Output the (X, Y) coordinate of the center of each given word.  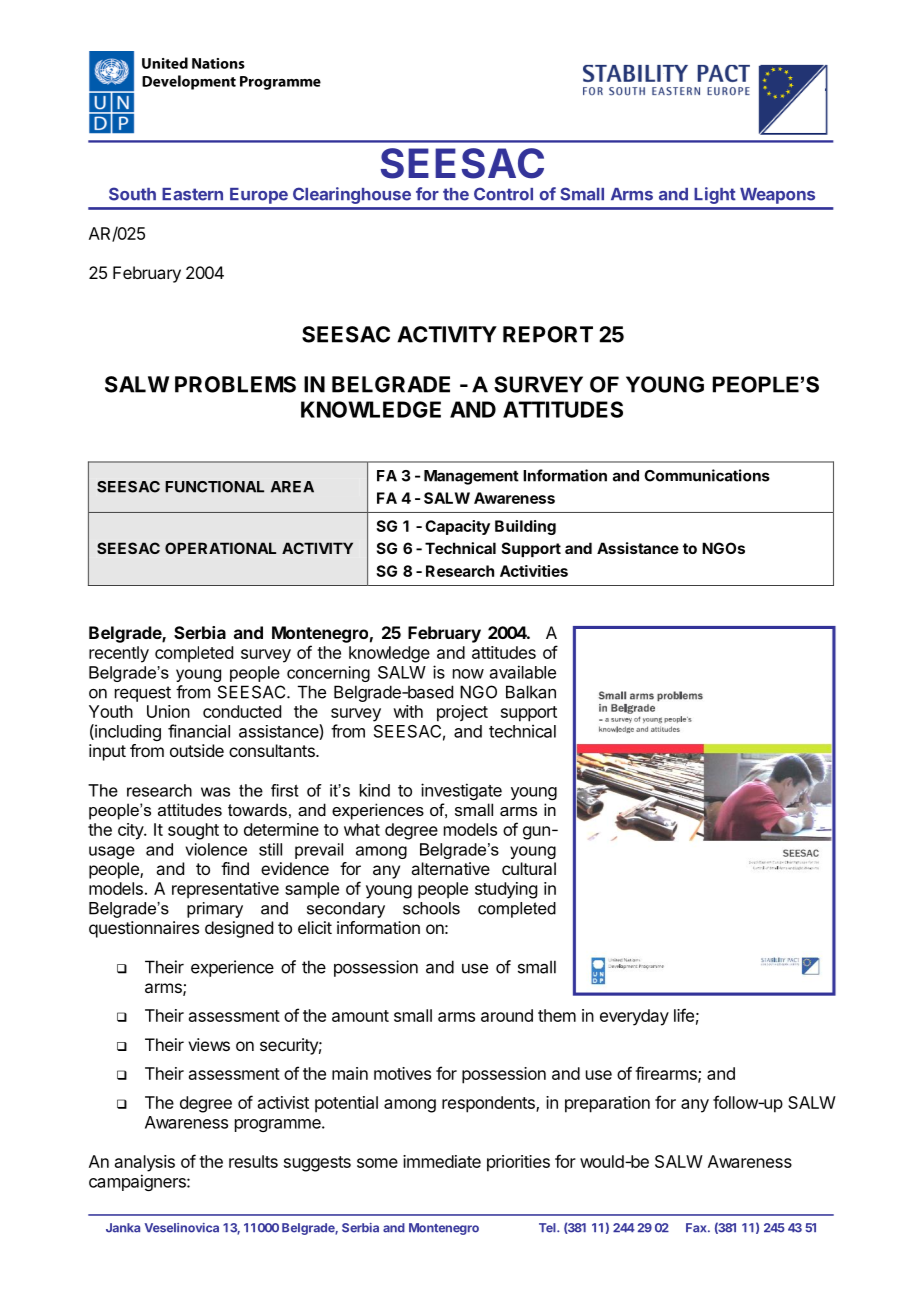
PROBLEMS (235, 384)
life (684, 1015)
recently (119, 654)
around (507, 1015)
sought (193, 831)
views (209, 1044)
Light (715, 195)
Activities (534, 571)
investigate (461, 791)
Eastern (192, 194)
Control (503, 194)
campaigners (138, 1182)
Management (471, 477)
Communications (707, 475)
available (523, 672)
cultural (529, 868)
